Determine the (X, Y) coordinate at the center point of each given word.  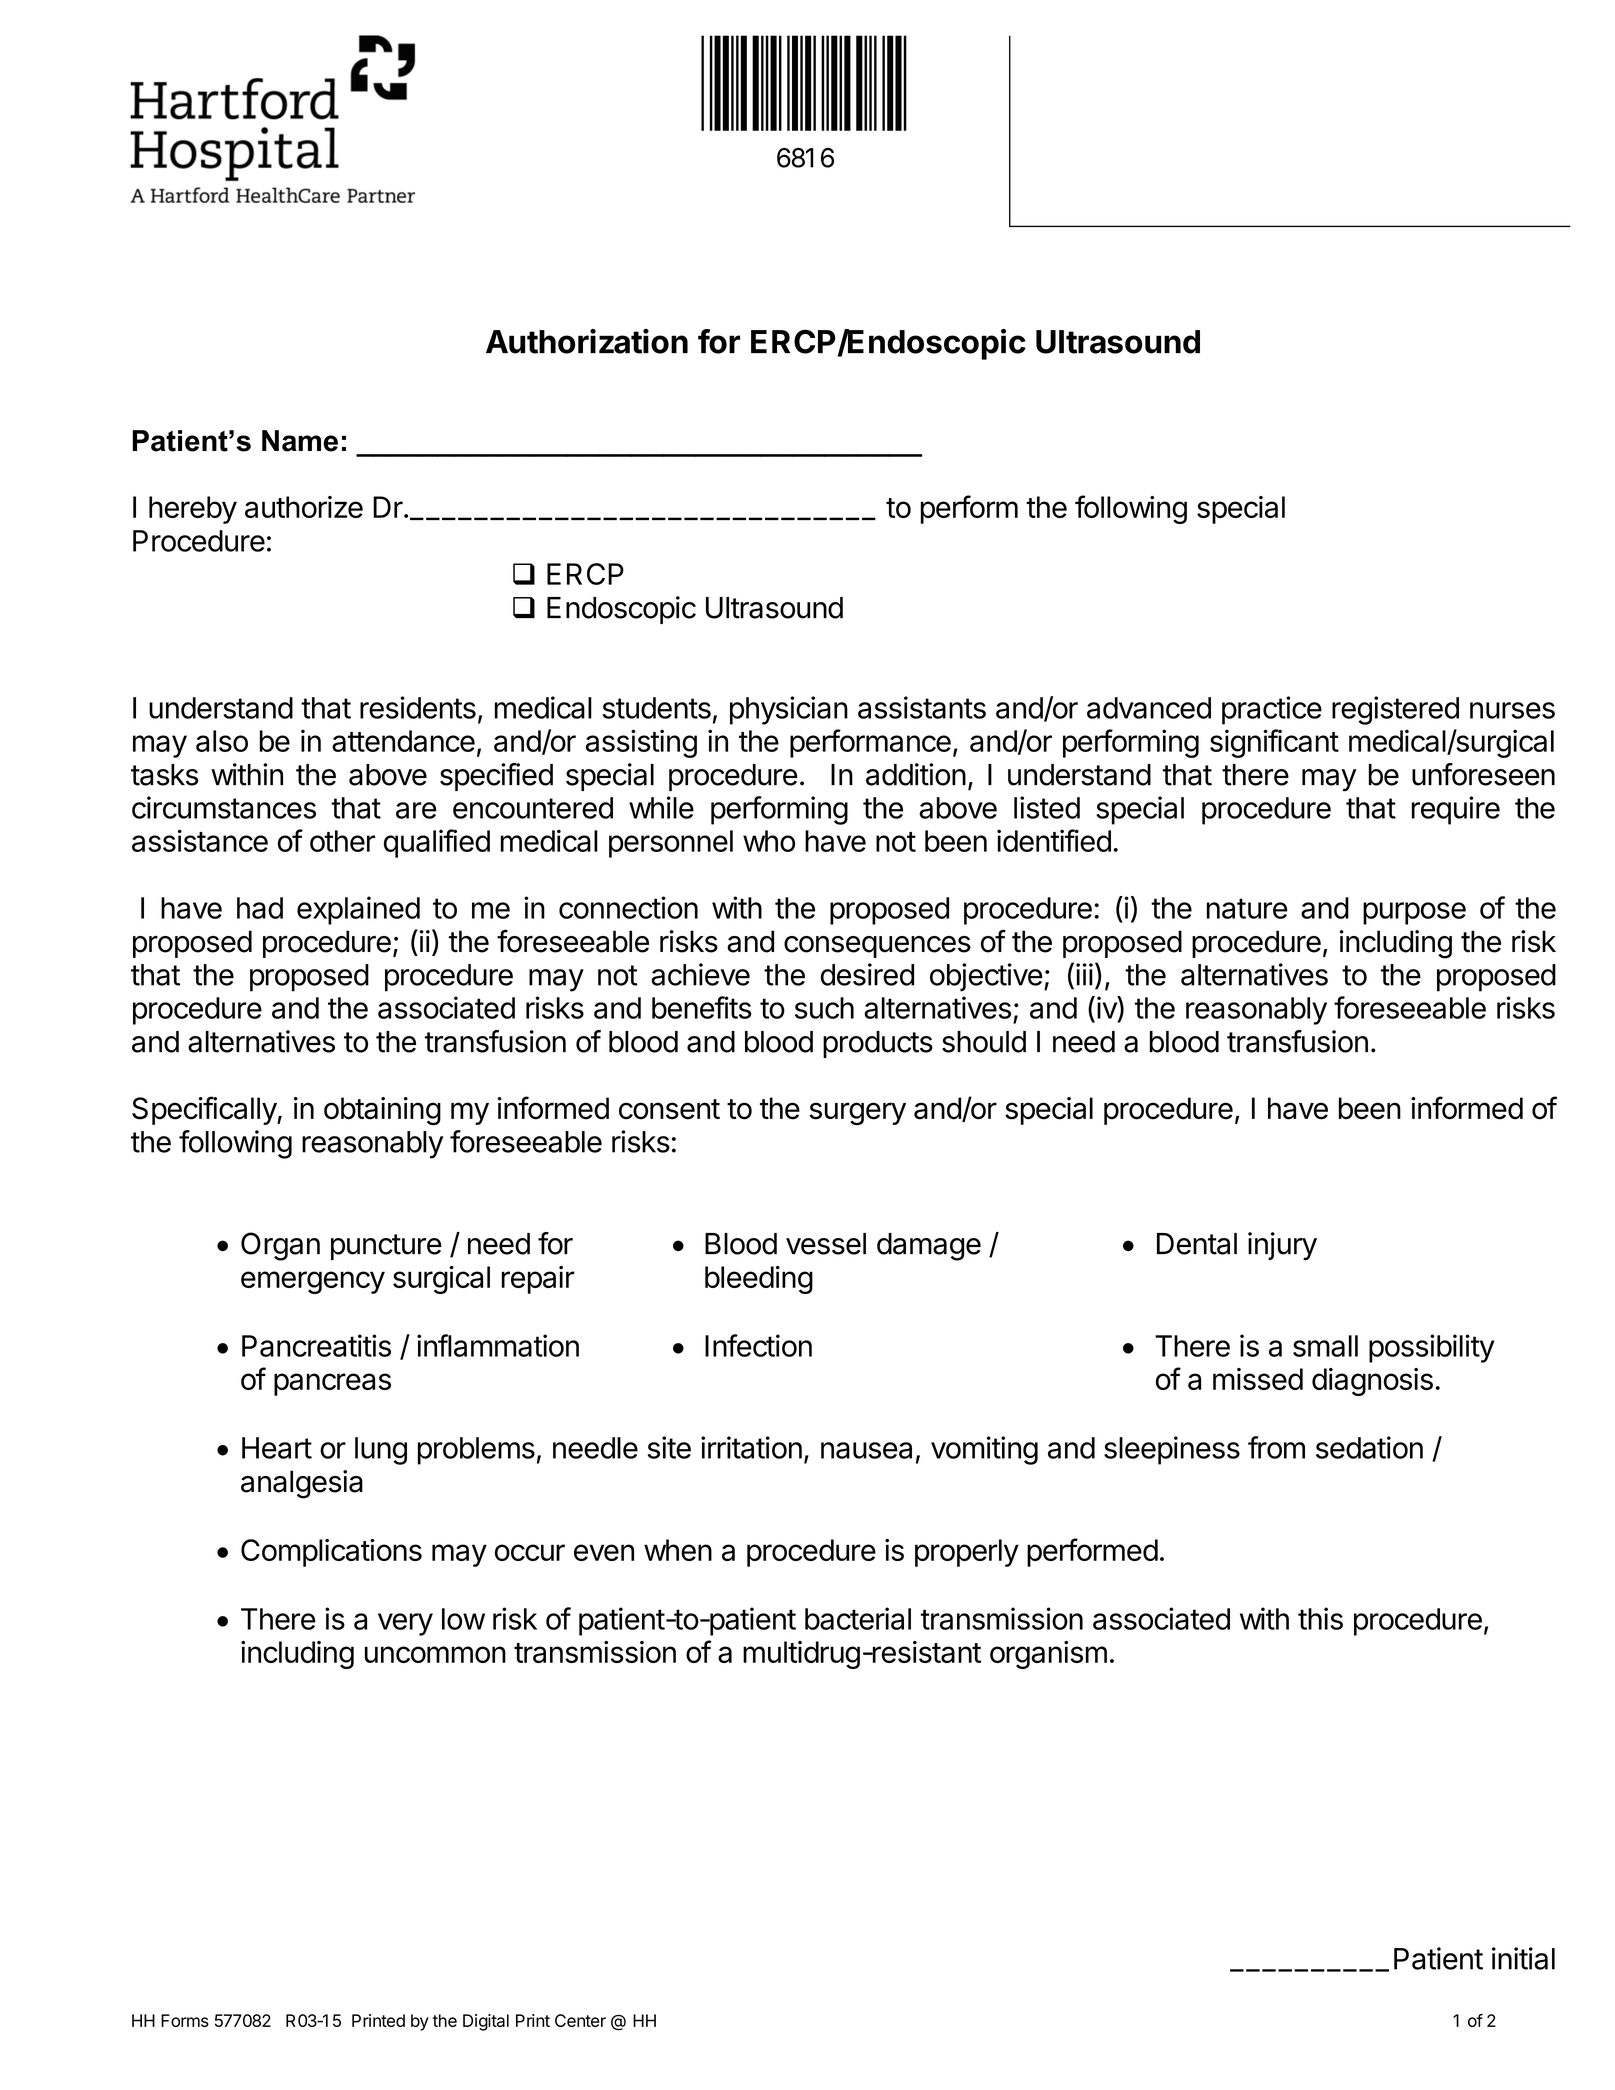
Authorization (587, 341)
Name (300, 441)
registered (1395, 710)
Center (580, 2020)
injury (1282, 1246)
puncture (386, 1247)
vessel (826, 1244)
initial (1523, 1958)
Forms (185, 2020)
